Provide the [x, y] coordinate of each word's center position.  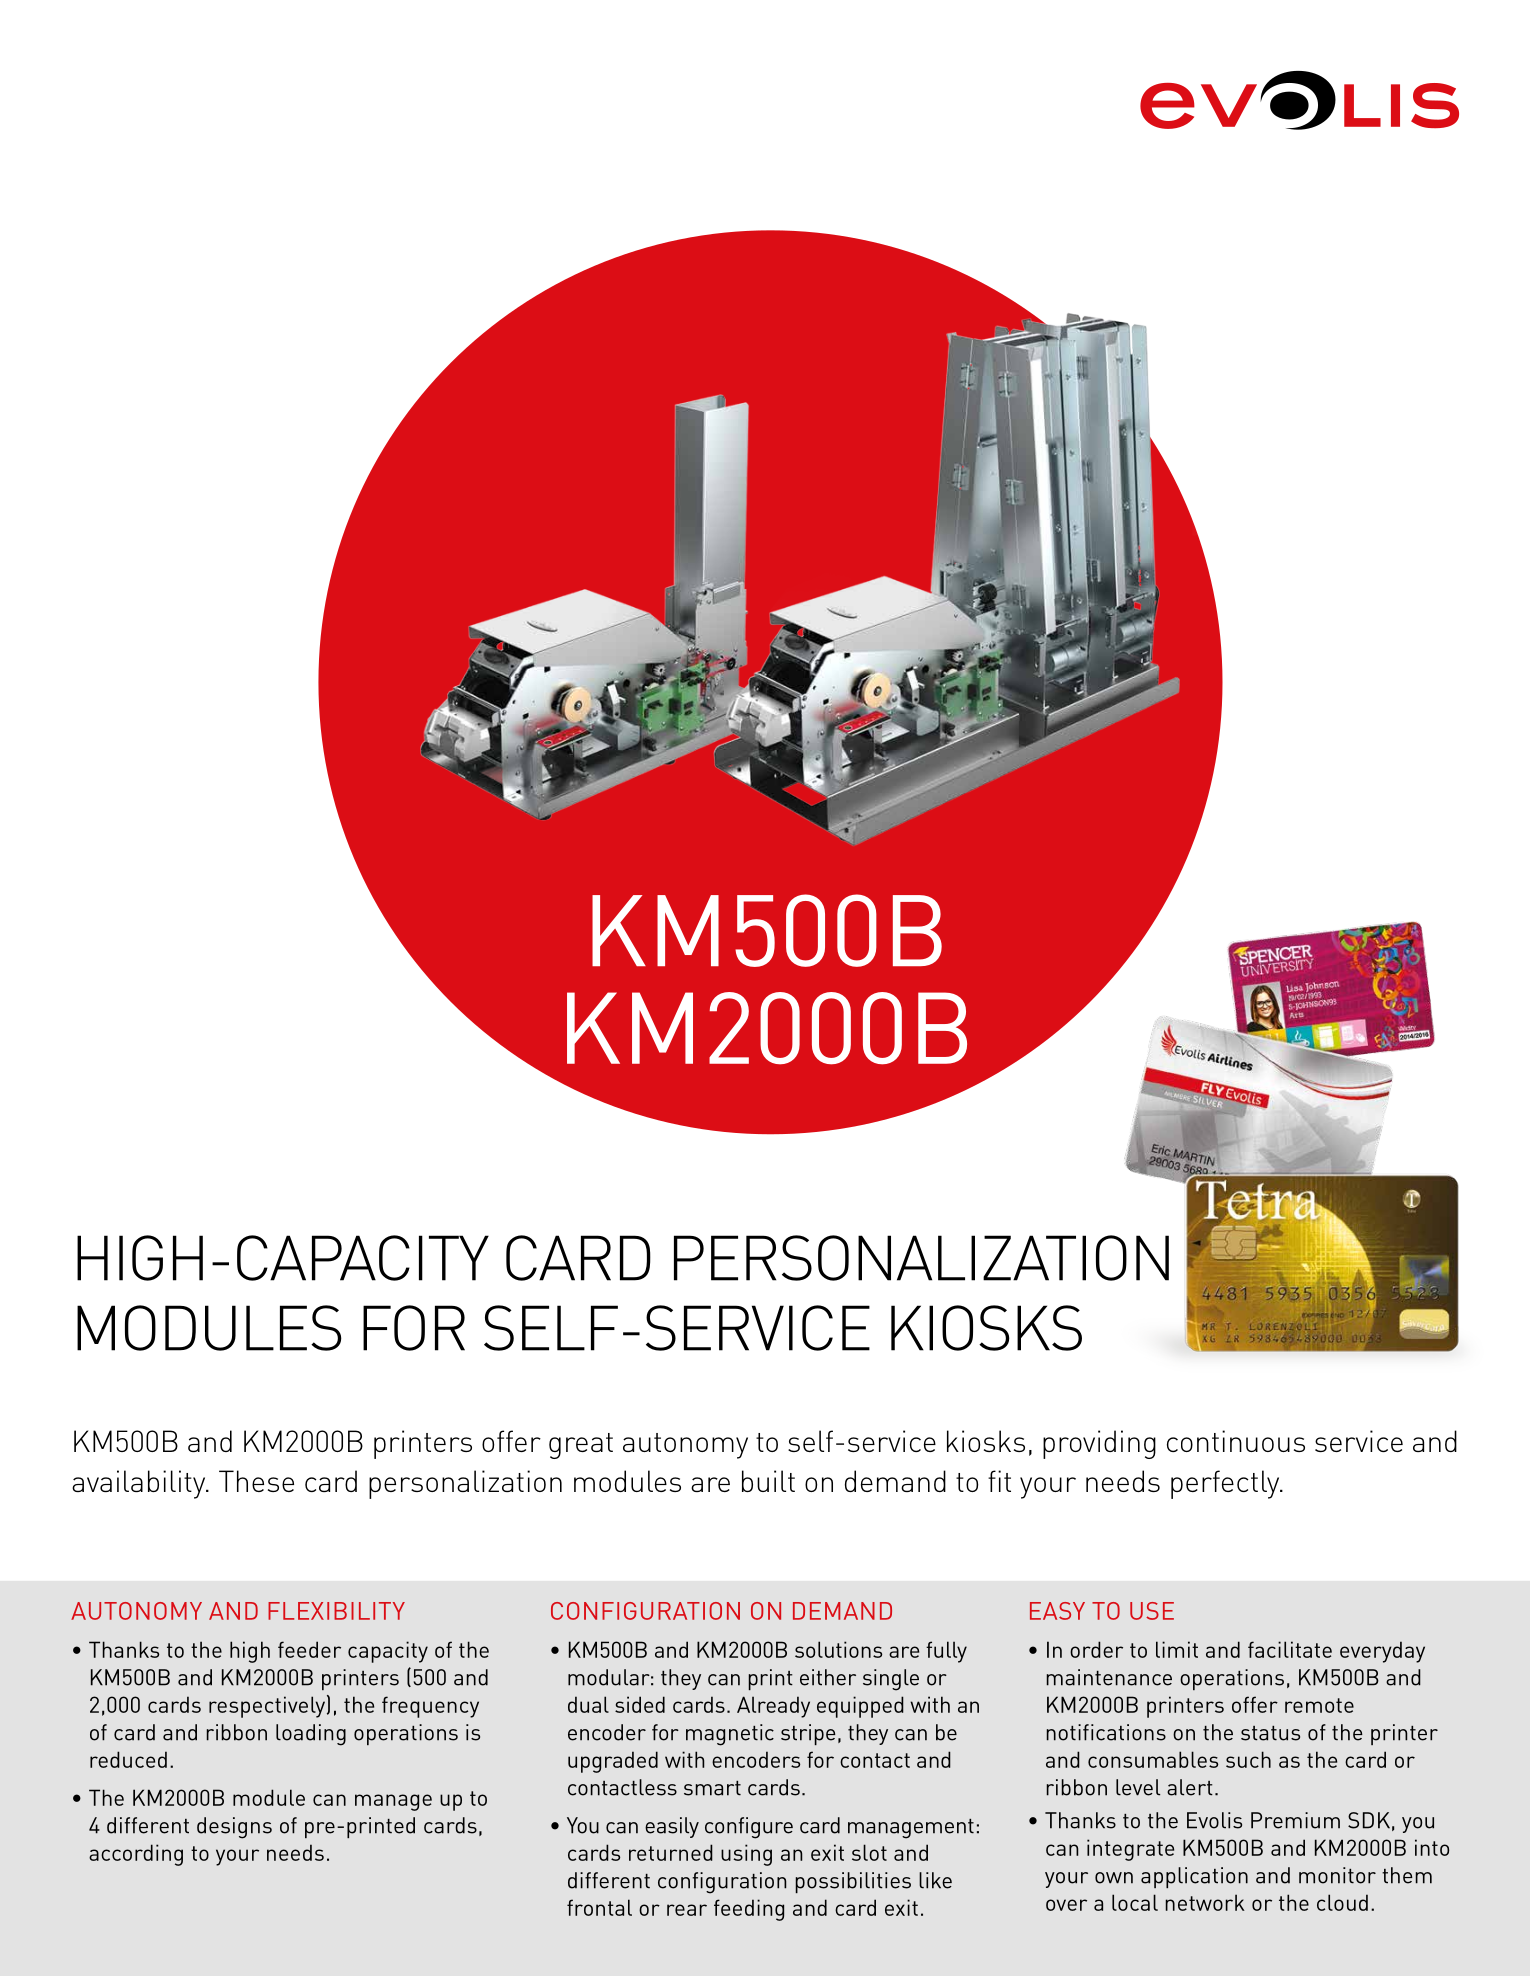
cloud [1342, 1902]
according [136, 1855]
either [828, 1677]
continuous [1236, 1441]
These [256, 1481]
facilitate [1290, 1649]
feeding [749, 1910]
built [768, 1481]
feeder [309, 1649]
